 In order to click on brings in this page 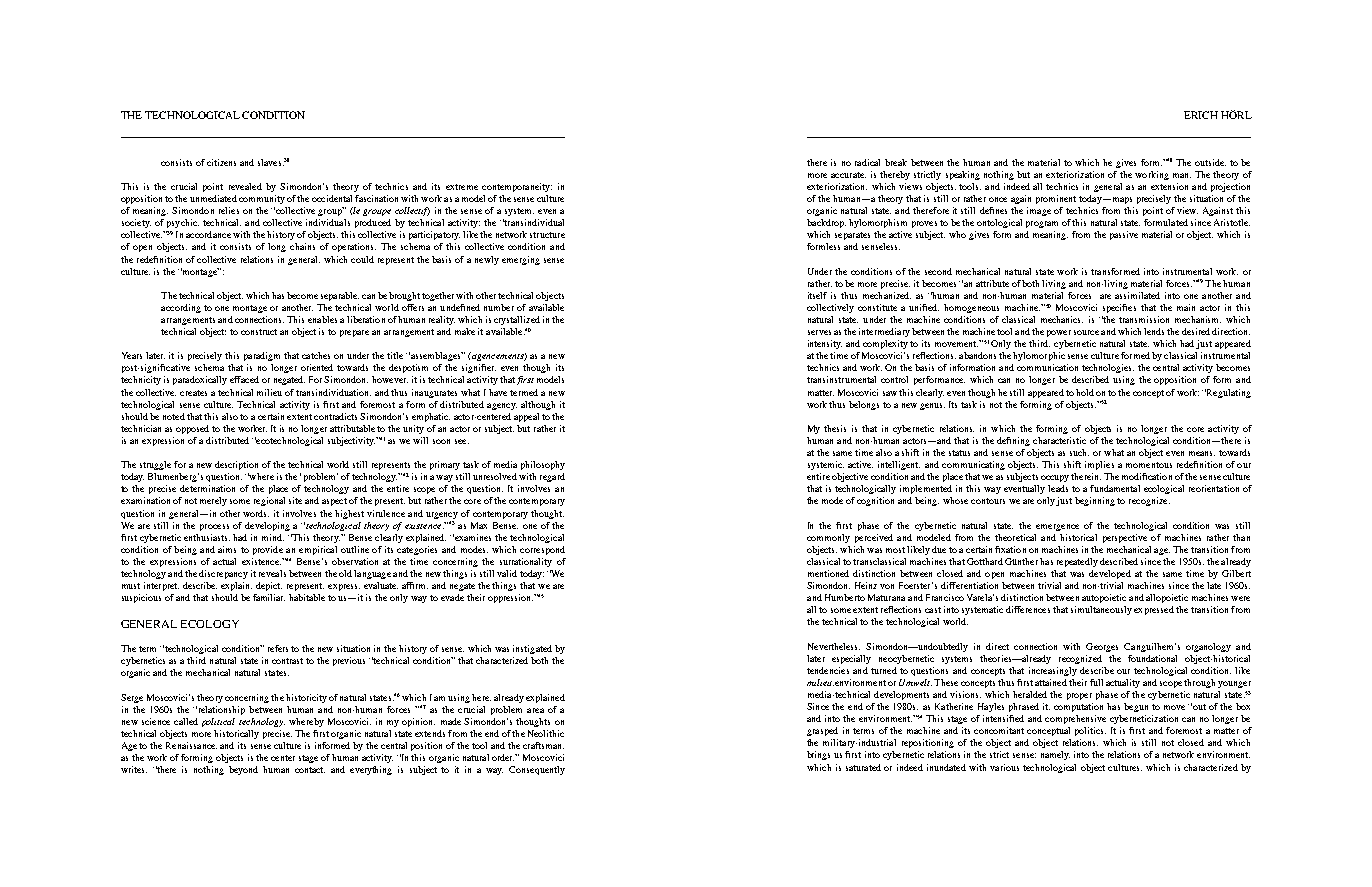, I will do `click(818, 755)`.
